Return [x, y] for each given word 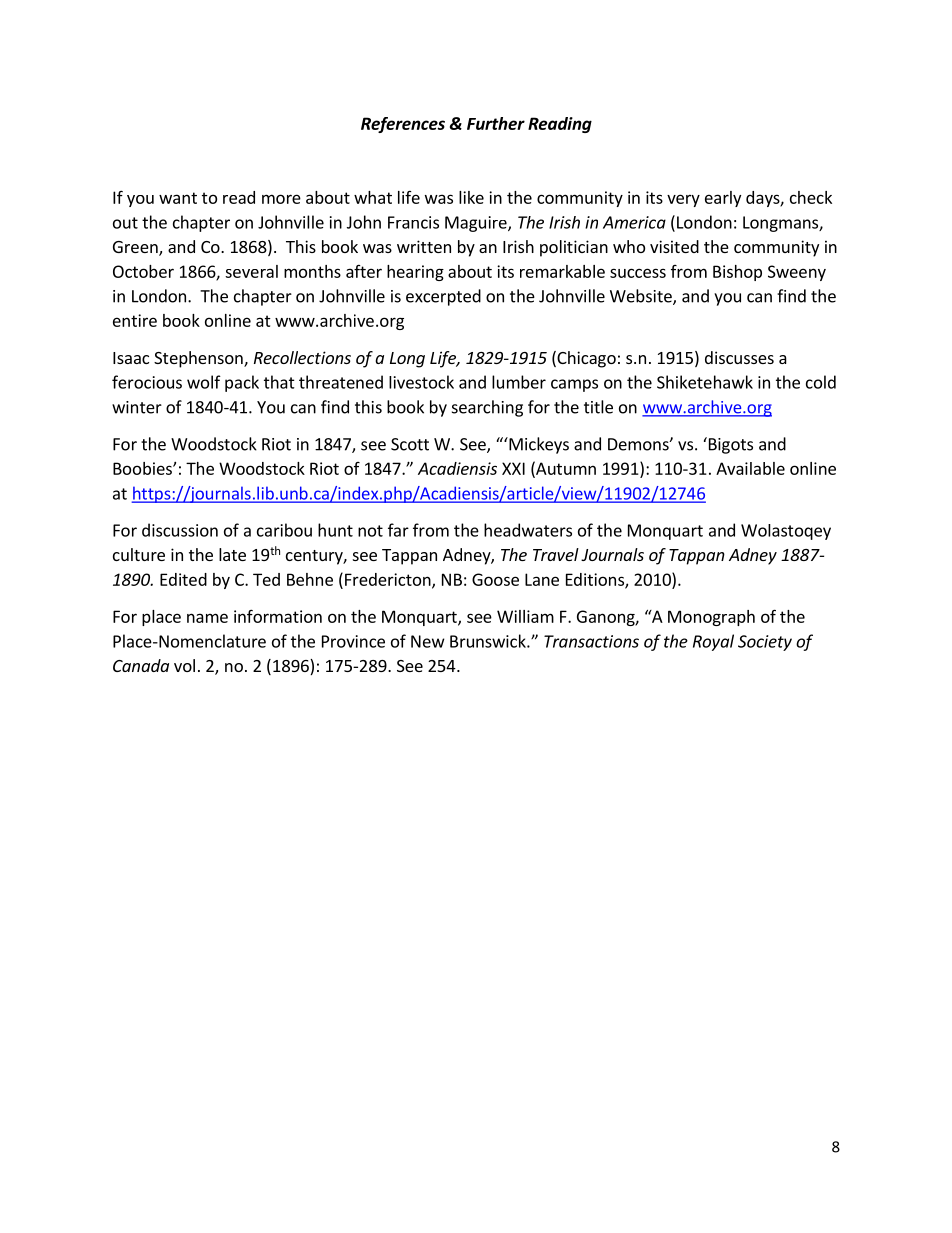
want [178, 198]
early [723, 199]
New [428, 641]
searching [487, 408]
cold [821, 382]
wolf [204, 382]
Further [496, 123]
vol [184, 665]
